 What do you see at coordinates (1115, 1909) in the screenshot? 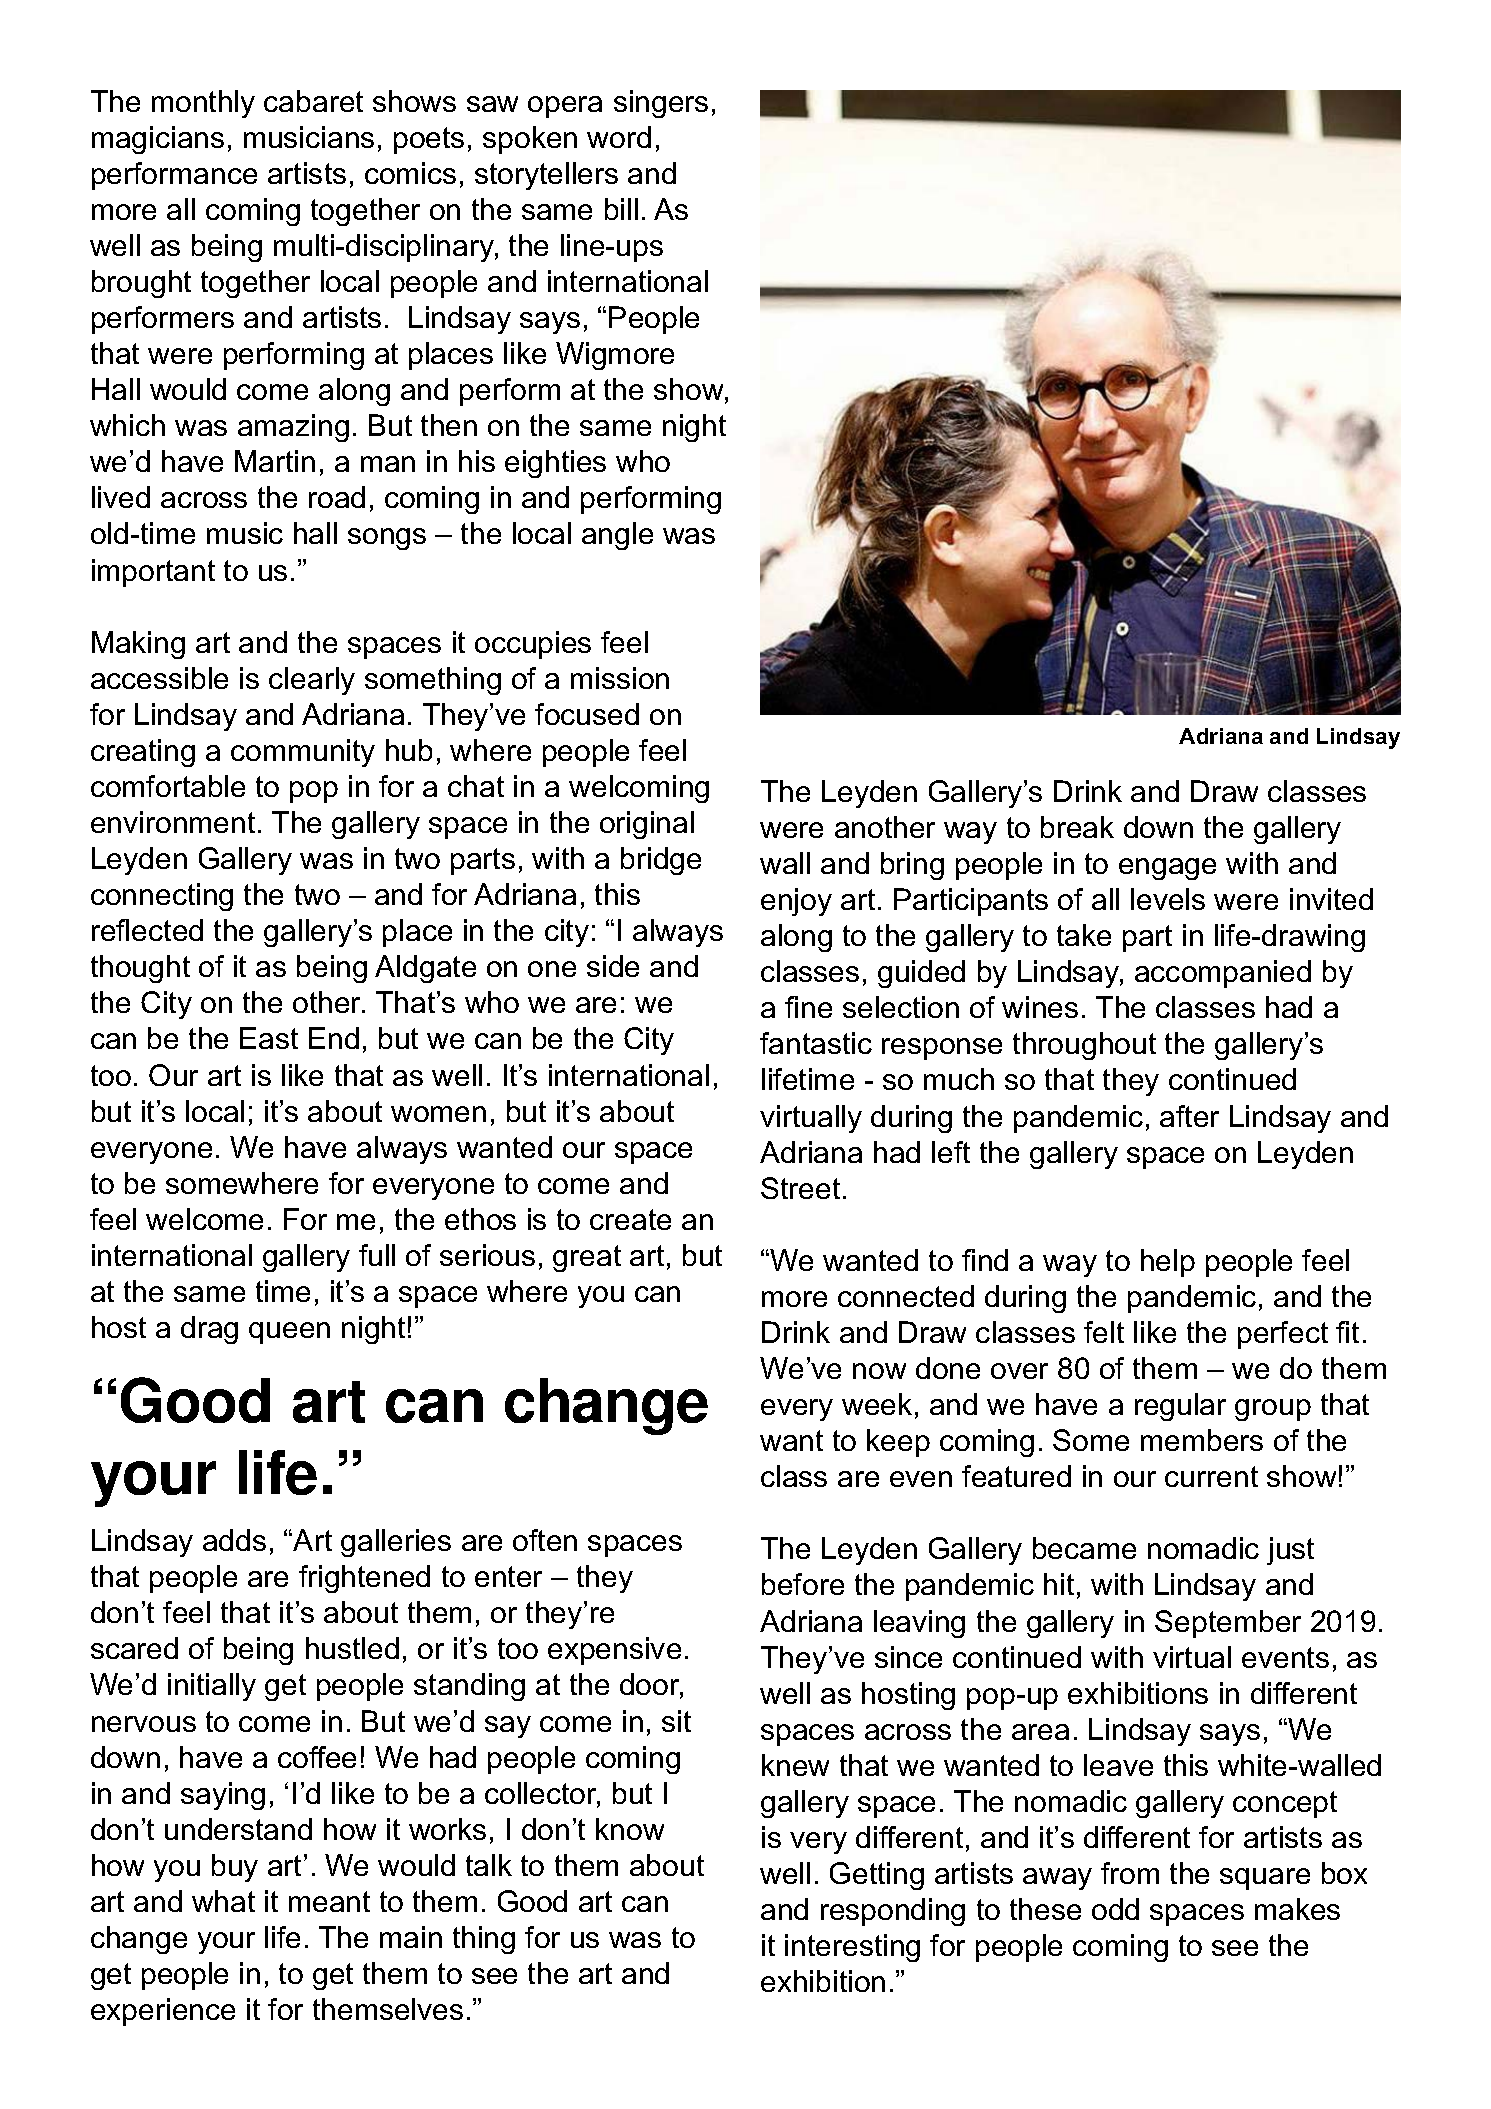
I see `odd` at bounding box center [1115, 1909].
